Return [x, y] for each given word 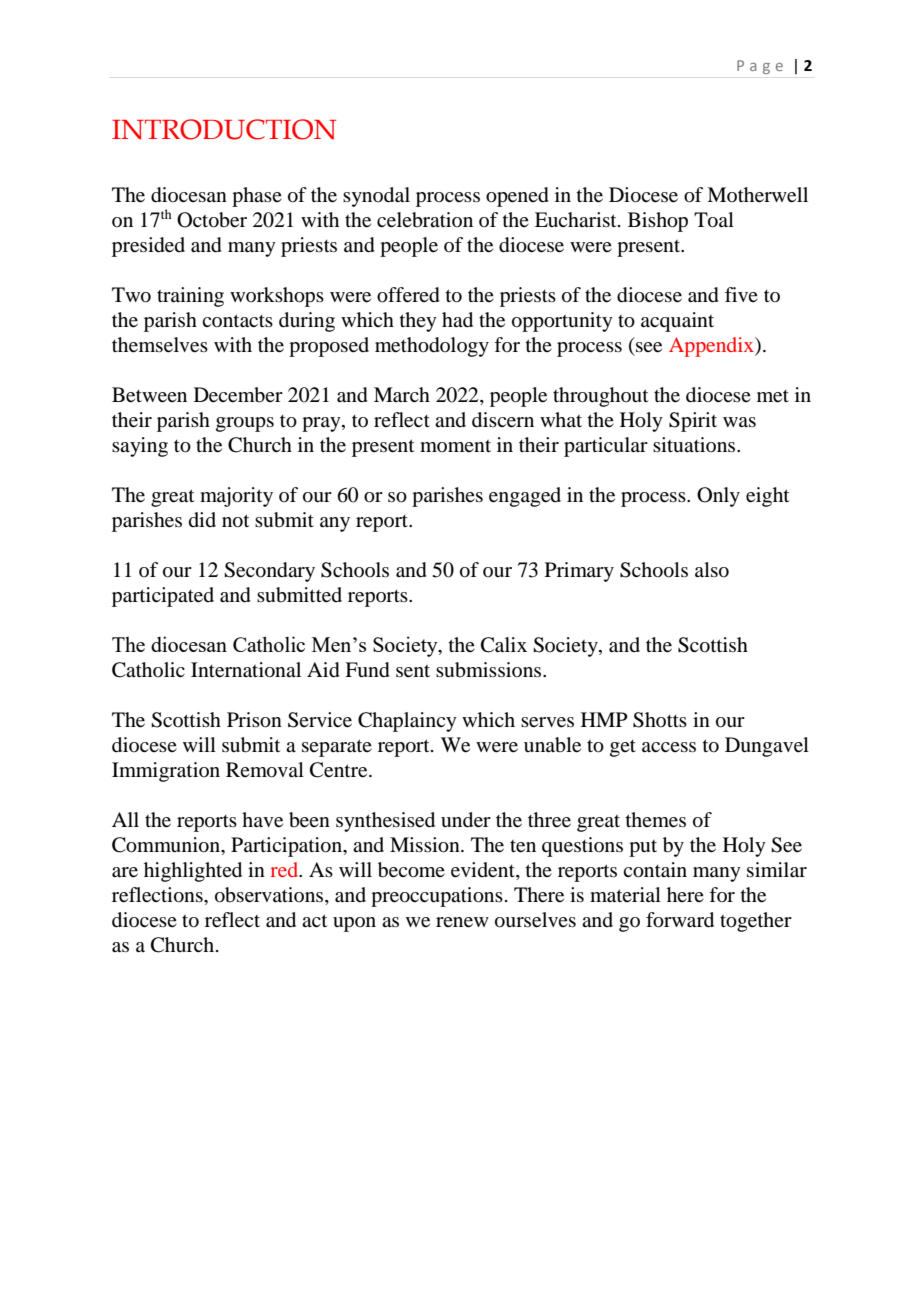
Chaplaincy [407, 722]
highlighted [193, 872]
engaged [525, 497]
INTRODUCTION [224, 129]
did [202, 519]
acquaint [677, 322]
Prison [254, 720]
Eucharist [577, 219]
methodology [432, 347]
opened [517, 197]
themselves [160, 345]
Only [718, 497]
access [669, 747]
